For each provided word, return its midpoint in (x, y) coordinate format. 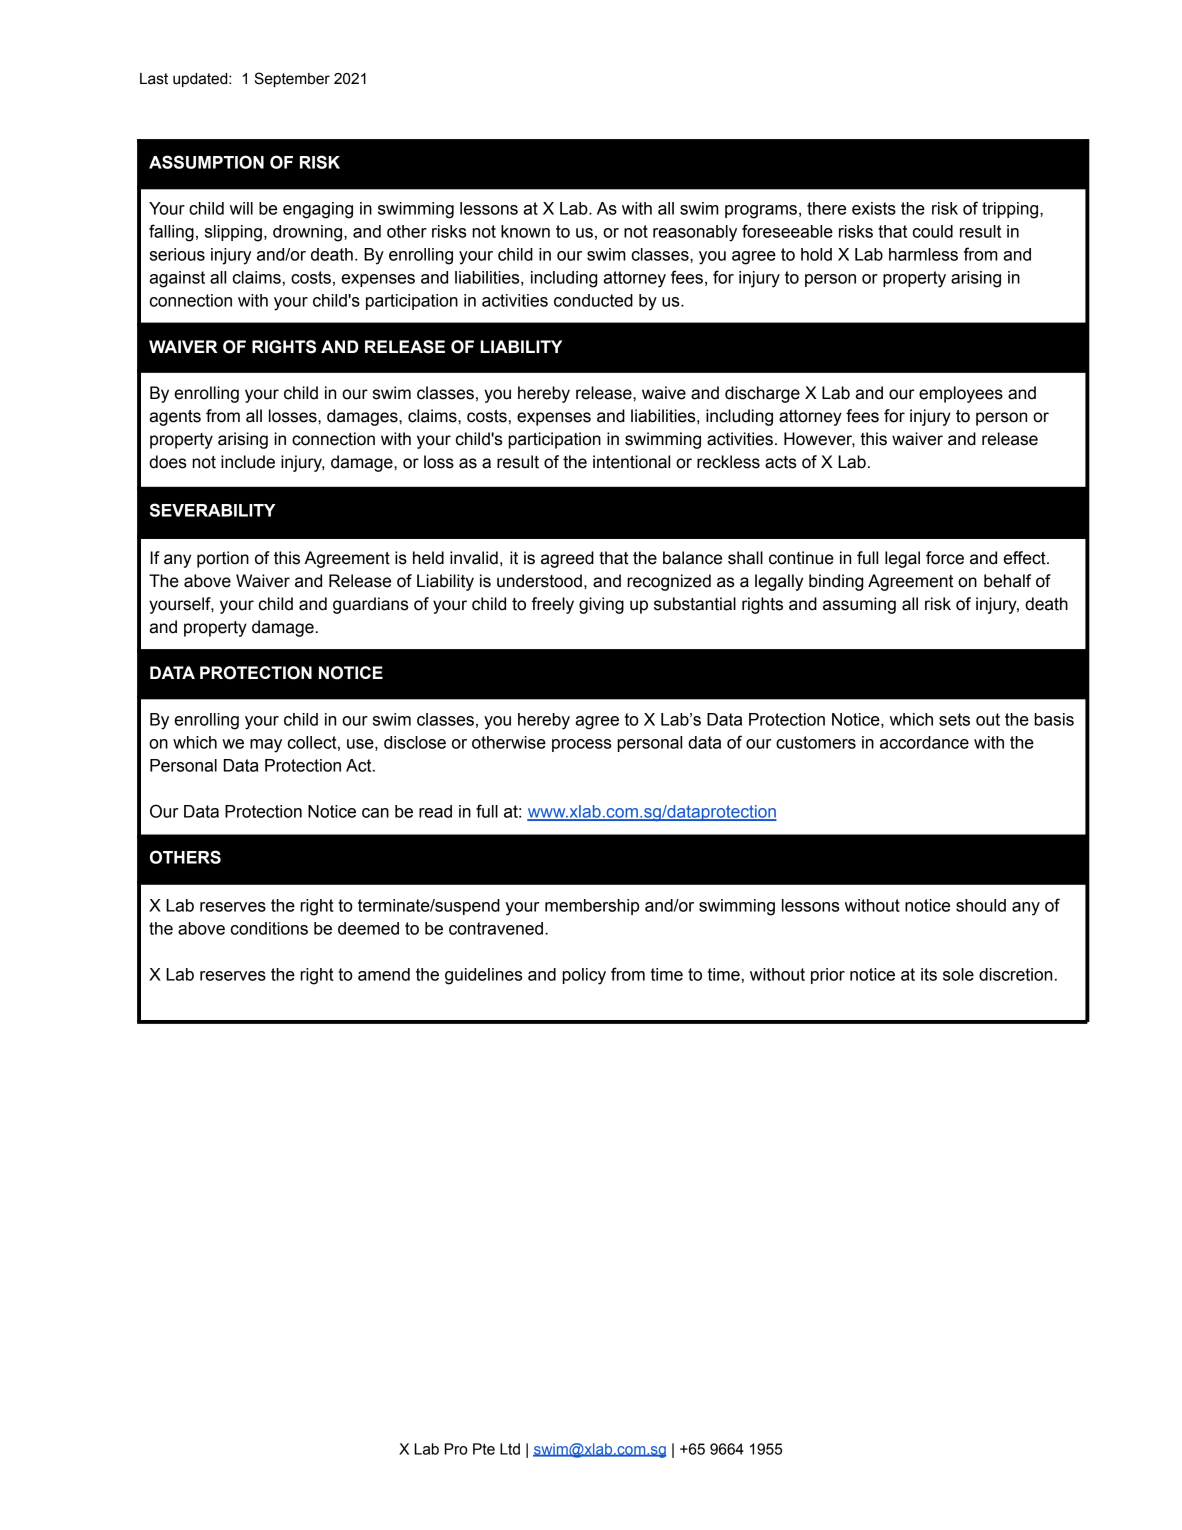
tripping (1011, 210)
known (525, 231)
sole (958, 974)
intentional (631, 462)
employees (961, 394)
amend (384, 974)
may (266, 746)
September (292, 79)
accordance (924, 742)
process (581, 745)
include (248, 462)
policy (584, 976)
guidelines (483, 976)
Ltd (510, 1449)
